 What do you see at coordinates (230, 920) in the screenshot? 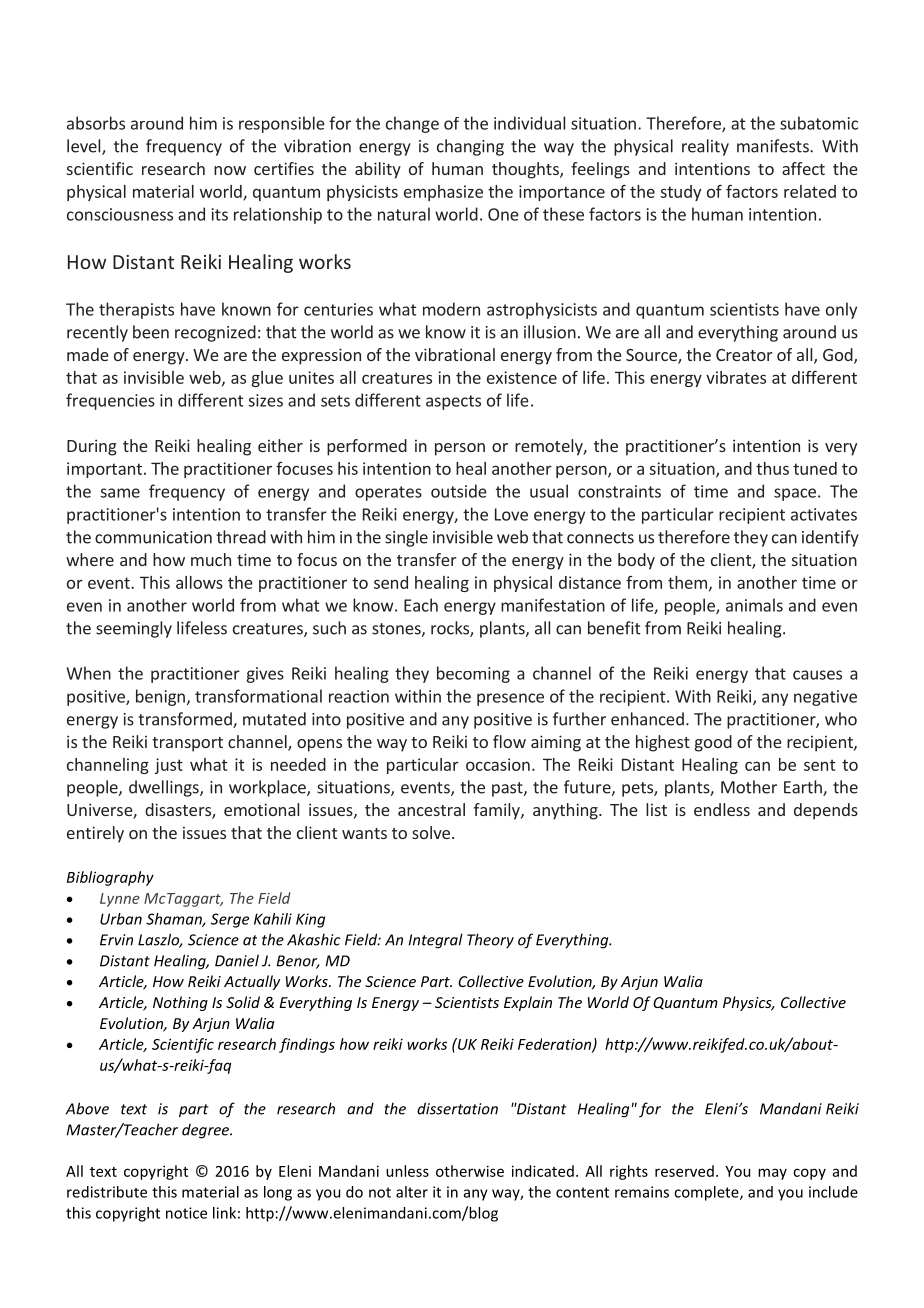
I see `Serge` at bounding box center [230, 920].
